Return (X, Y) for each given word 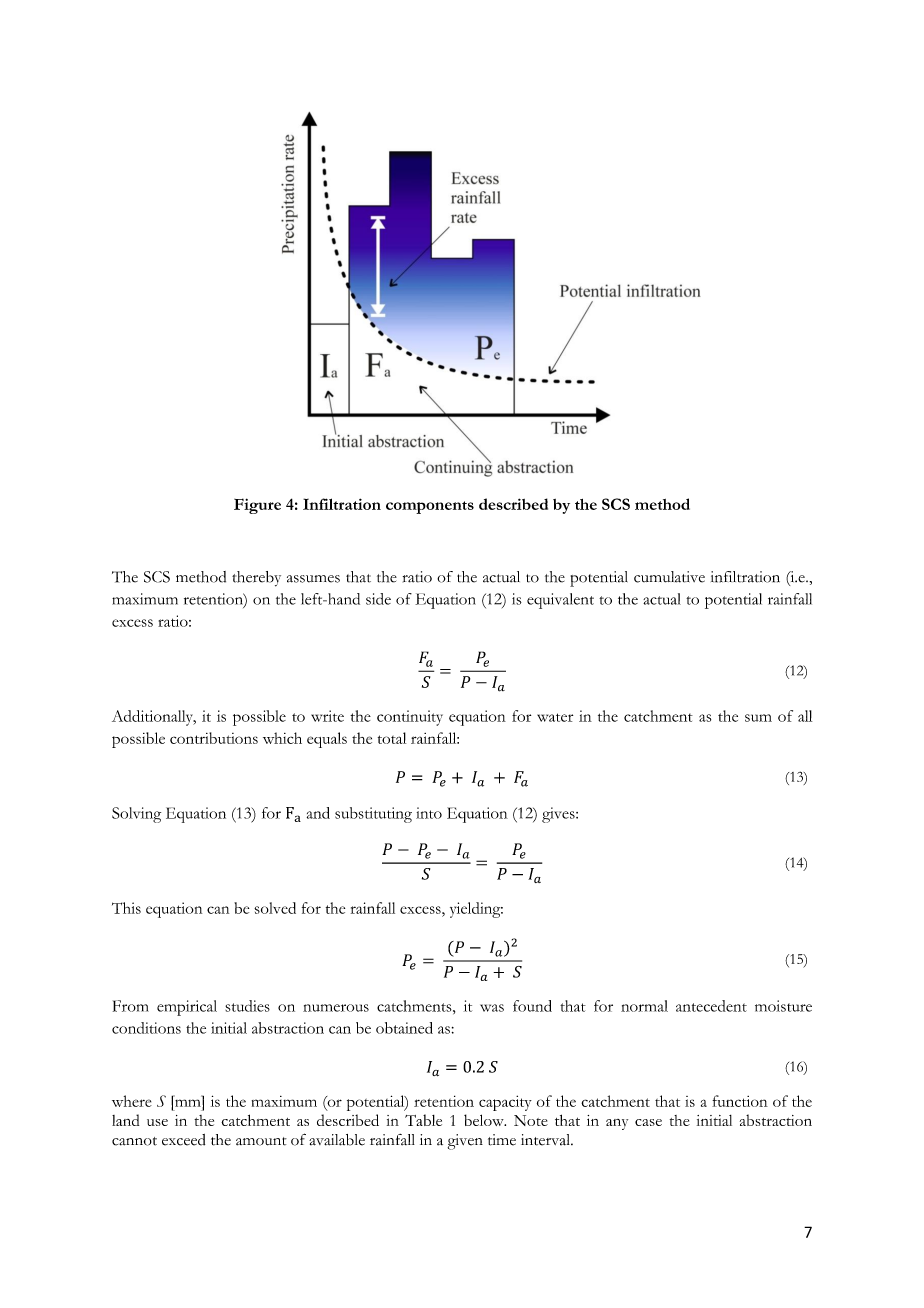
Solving (136, 815)
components (430, 507)
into (429, 813)
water (555, 717)
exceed (183, 1140)
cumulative (669, 577)
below (485, 1120)
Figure (257, 506)
